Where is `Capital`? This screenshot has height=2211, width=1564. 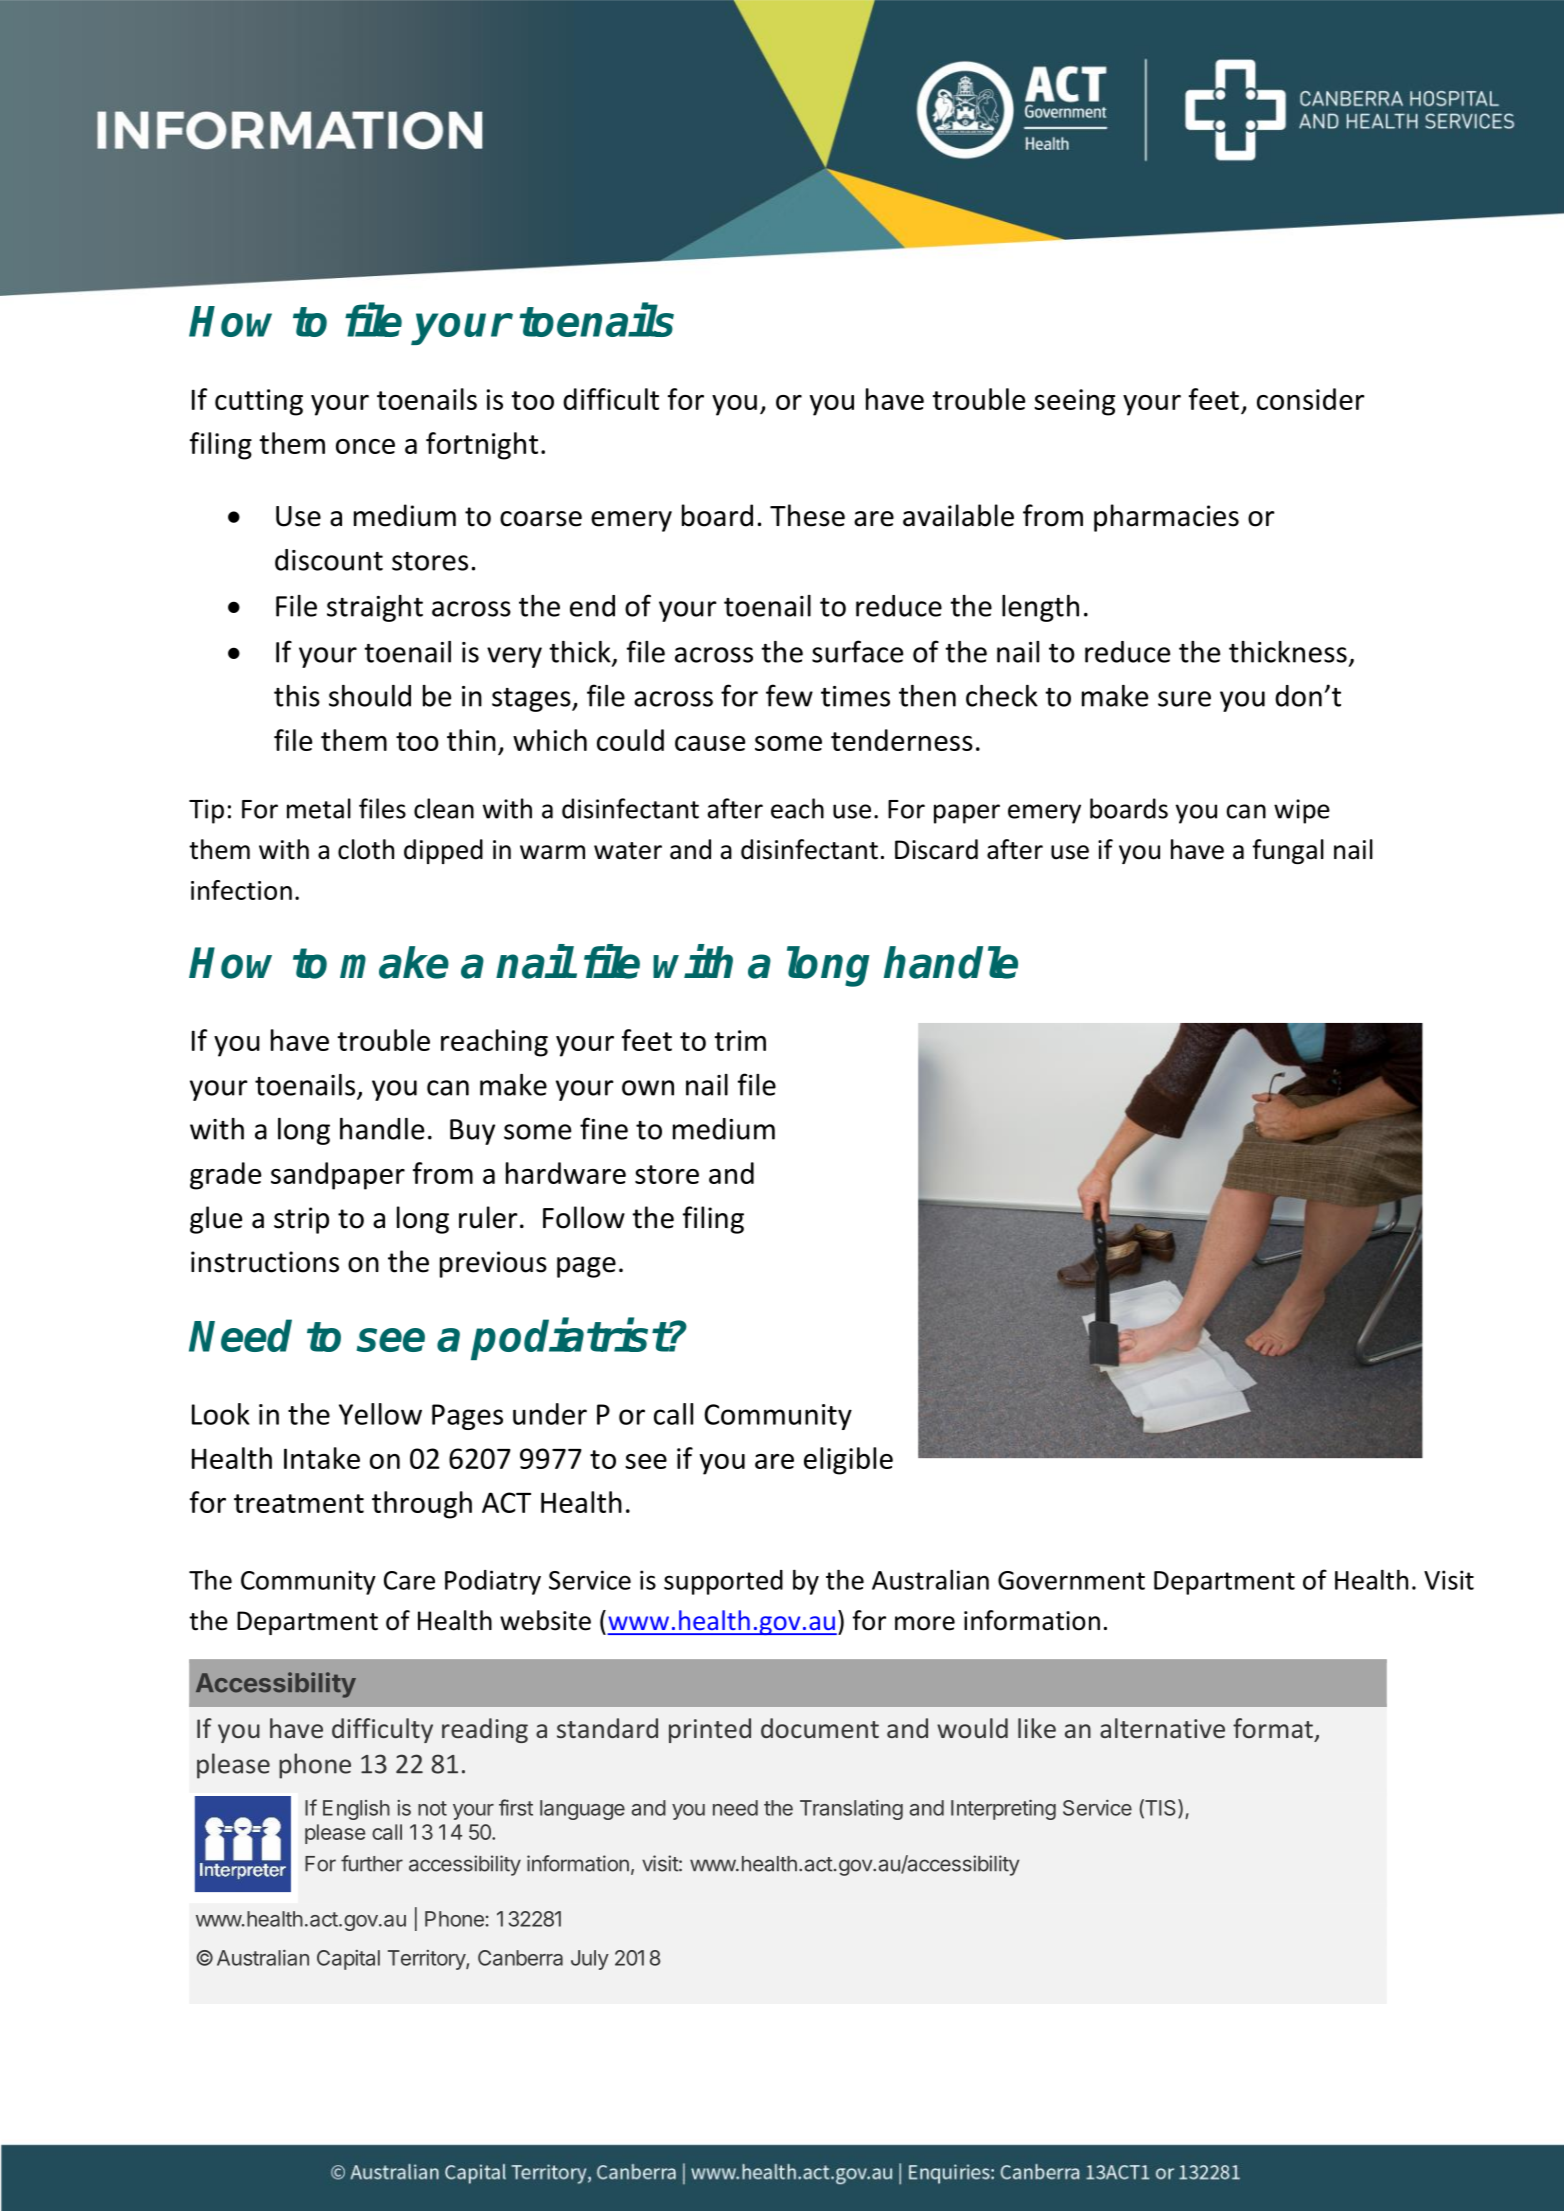 Capital is located at coordinates (348, 1960).
